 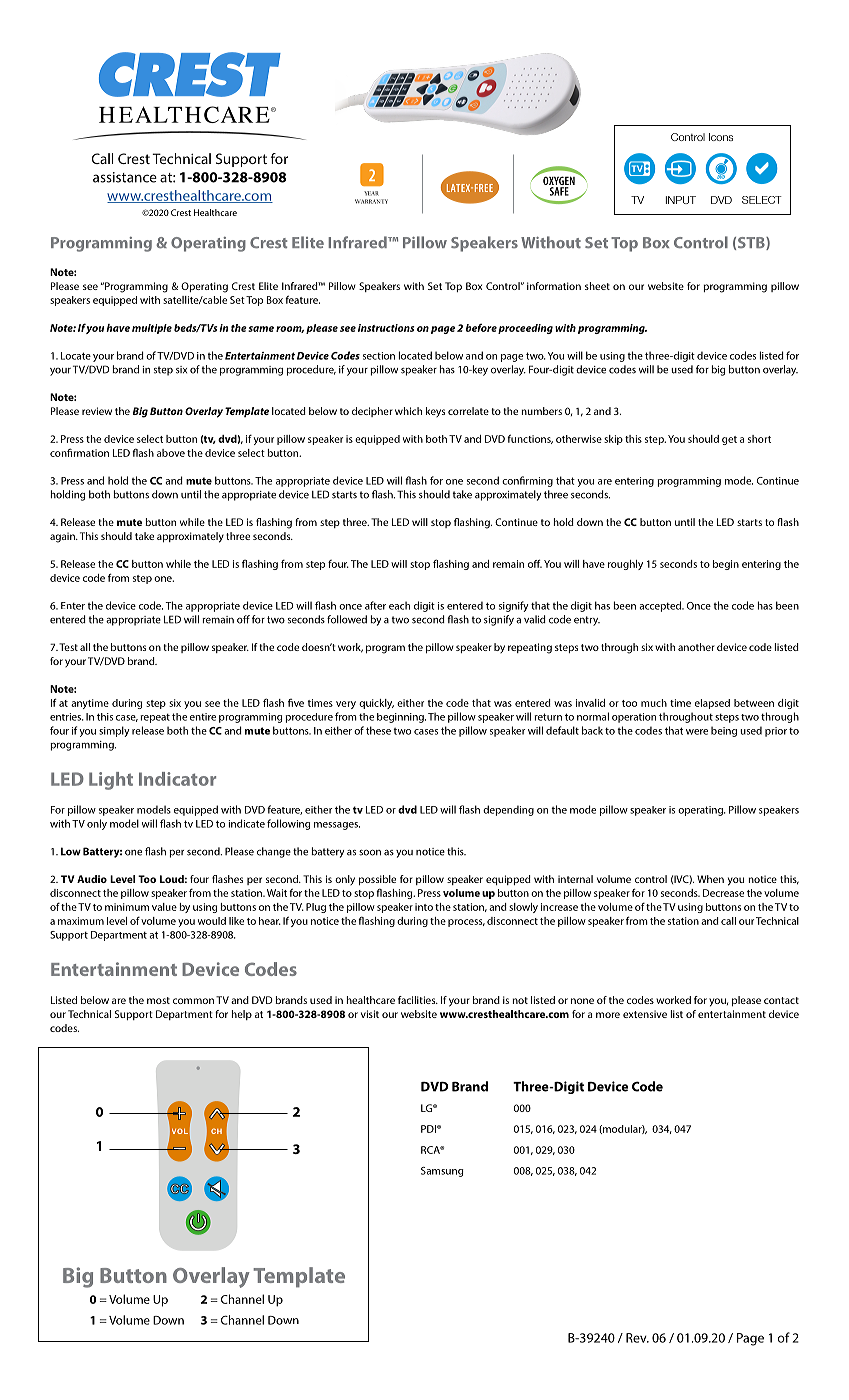 What do you see at coordinates (442, 1172) in the screenshot?
I see `Samsung` at bounding box center [442, 1172].
